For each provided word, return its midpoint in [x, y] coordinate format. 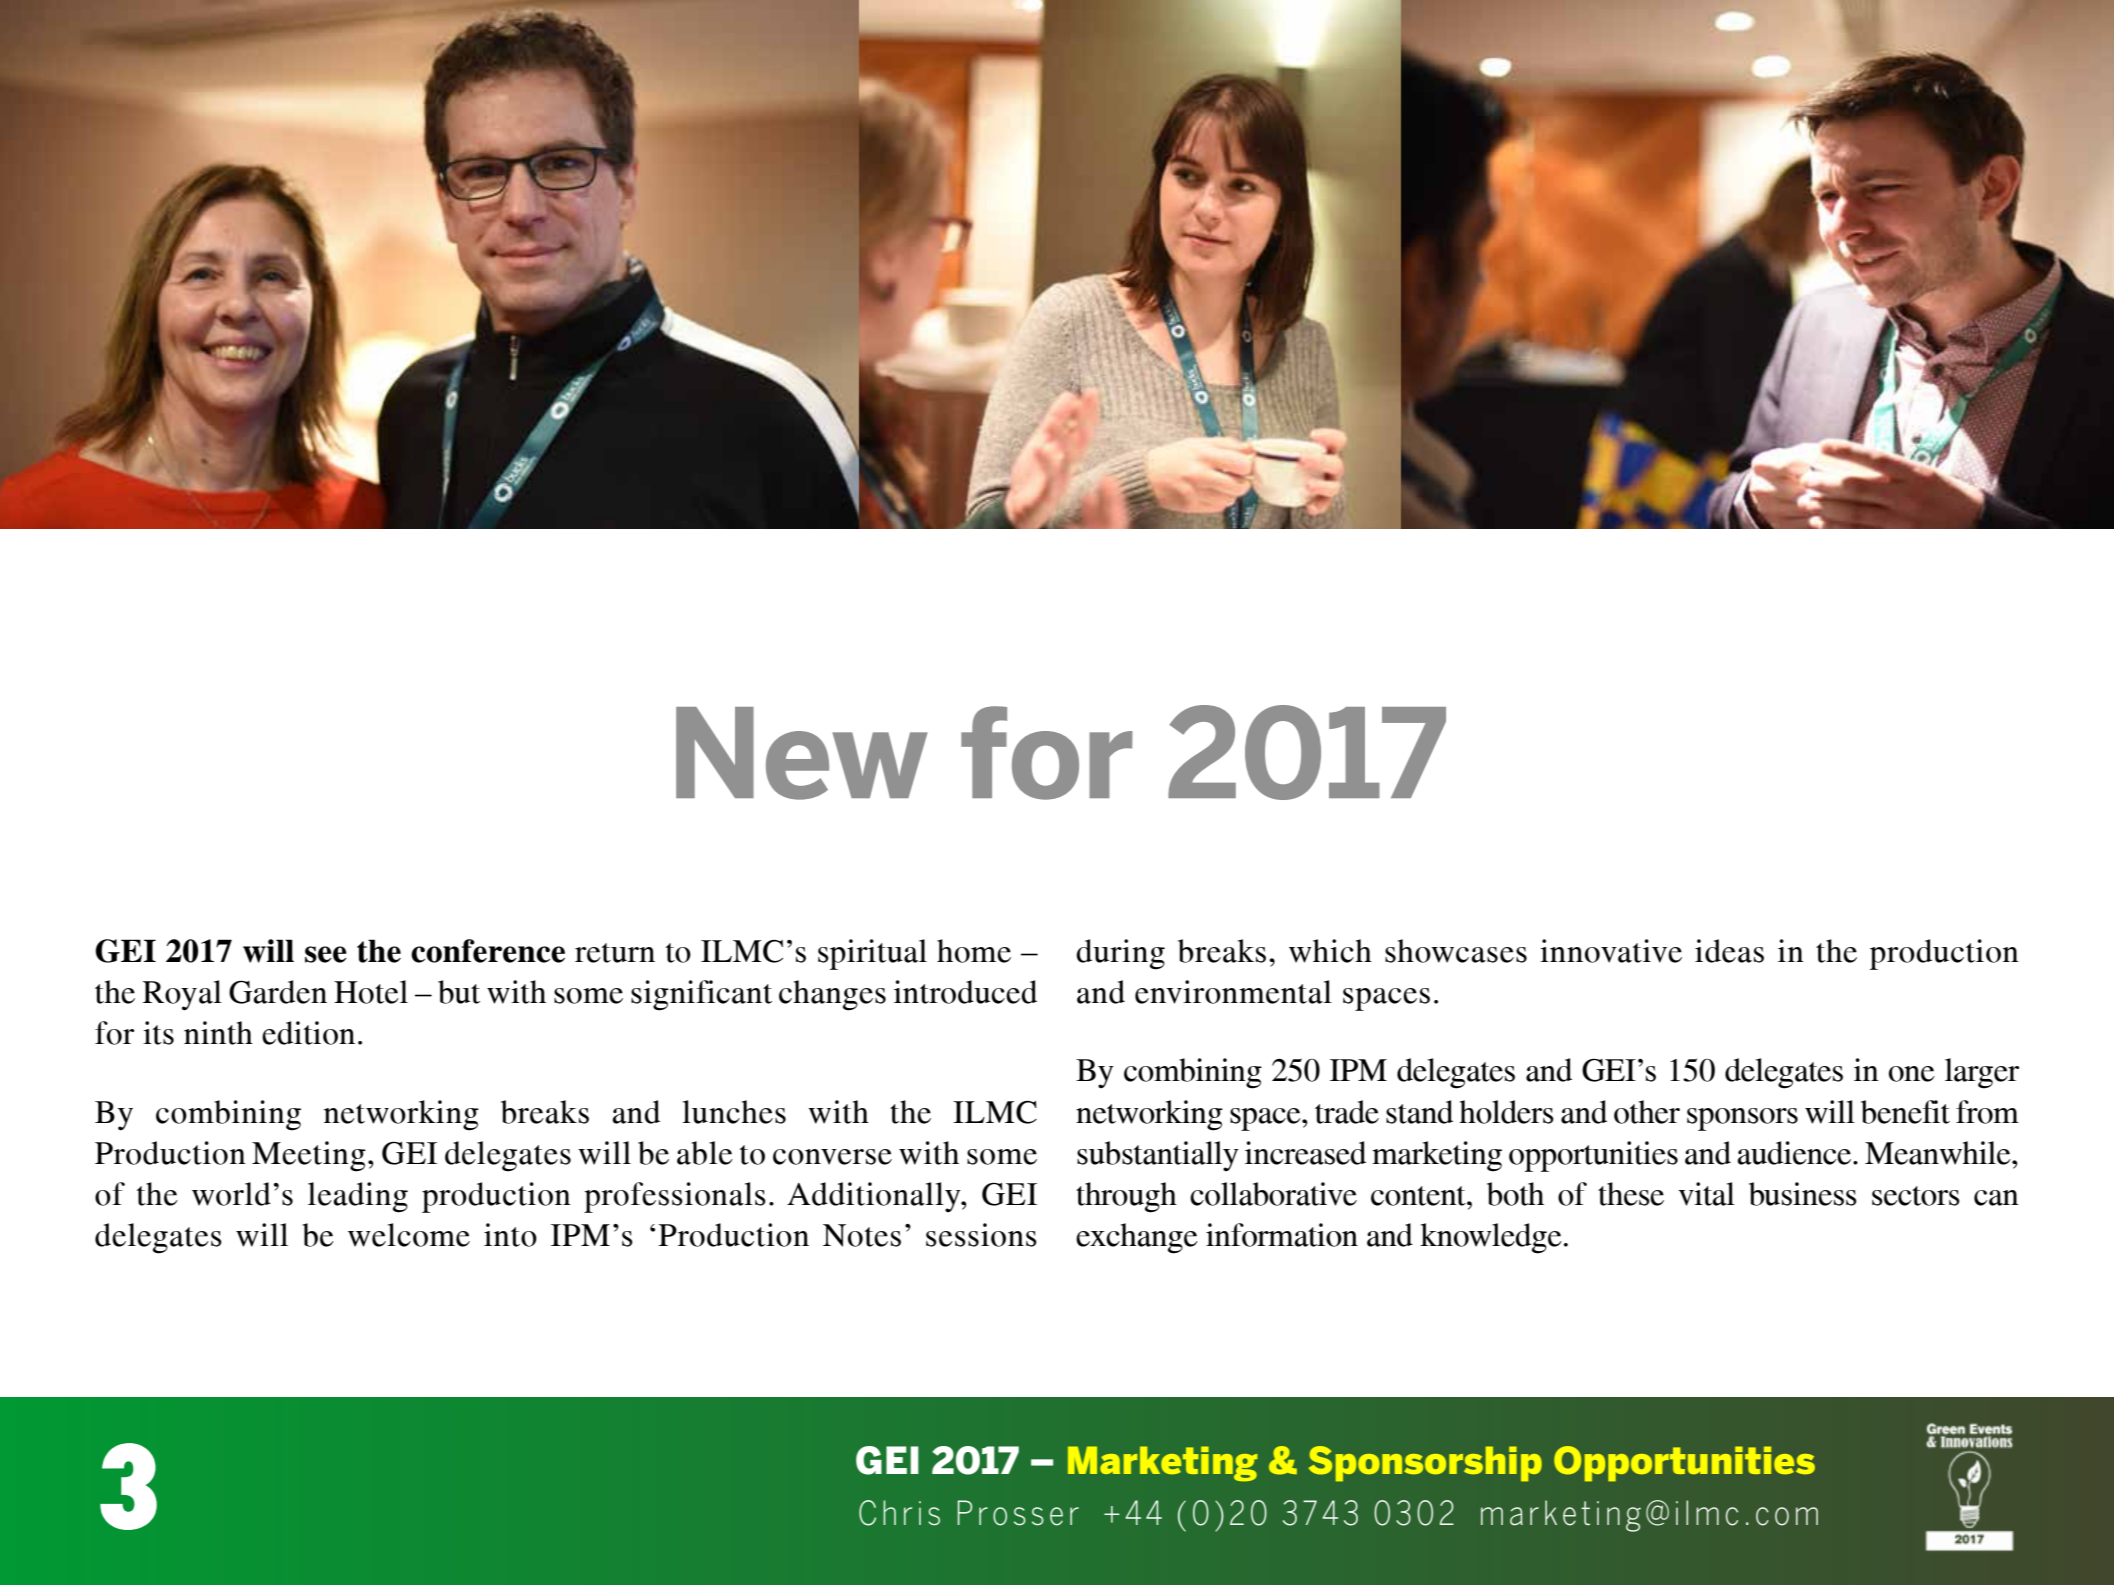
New [801, 753]
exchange [1137, 1238]
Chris [899, 1513]
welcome [409, 1235]
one [1912, 1074]
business [1803, 1194]
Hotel [371, 992]
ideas [1729, 951]
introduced [965, 992]
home [974, 951]
